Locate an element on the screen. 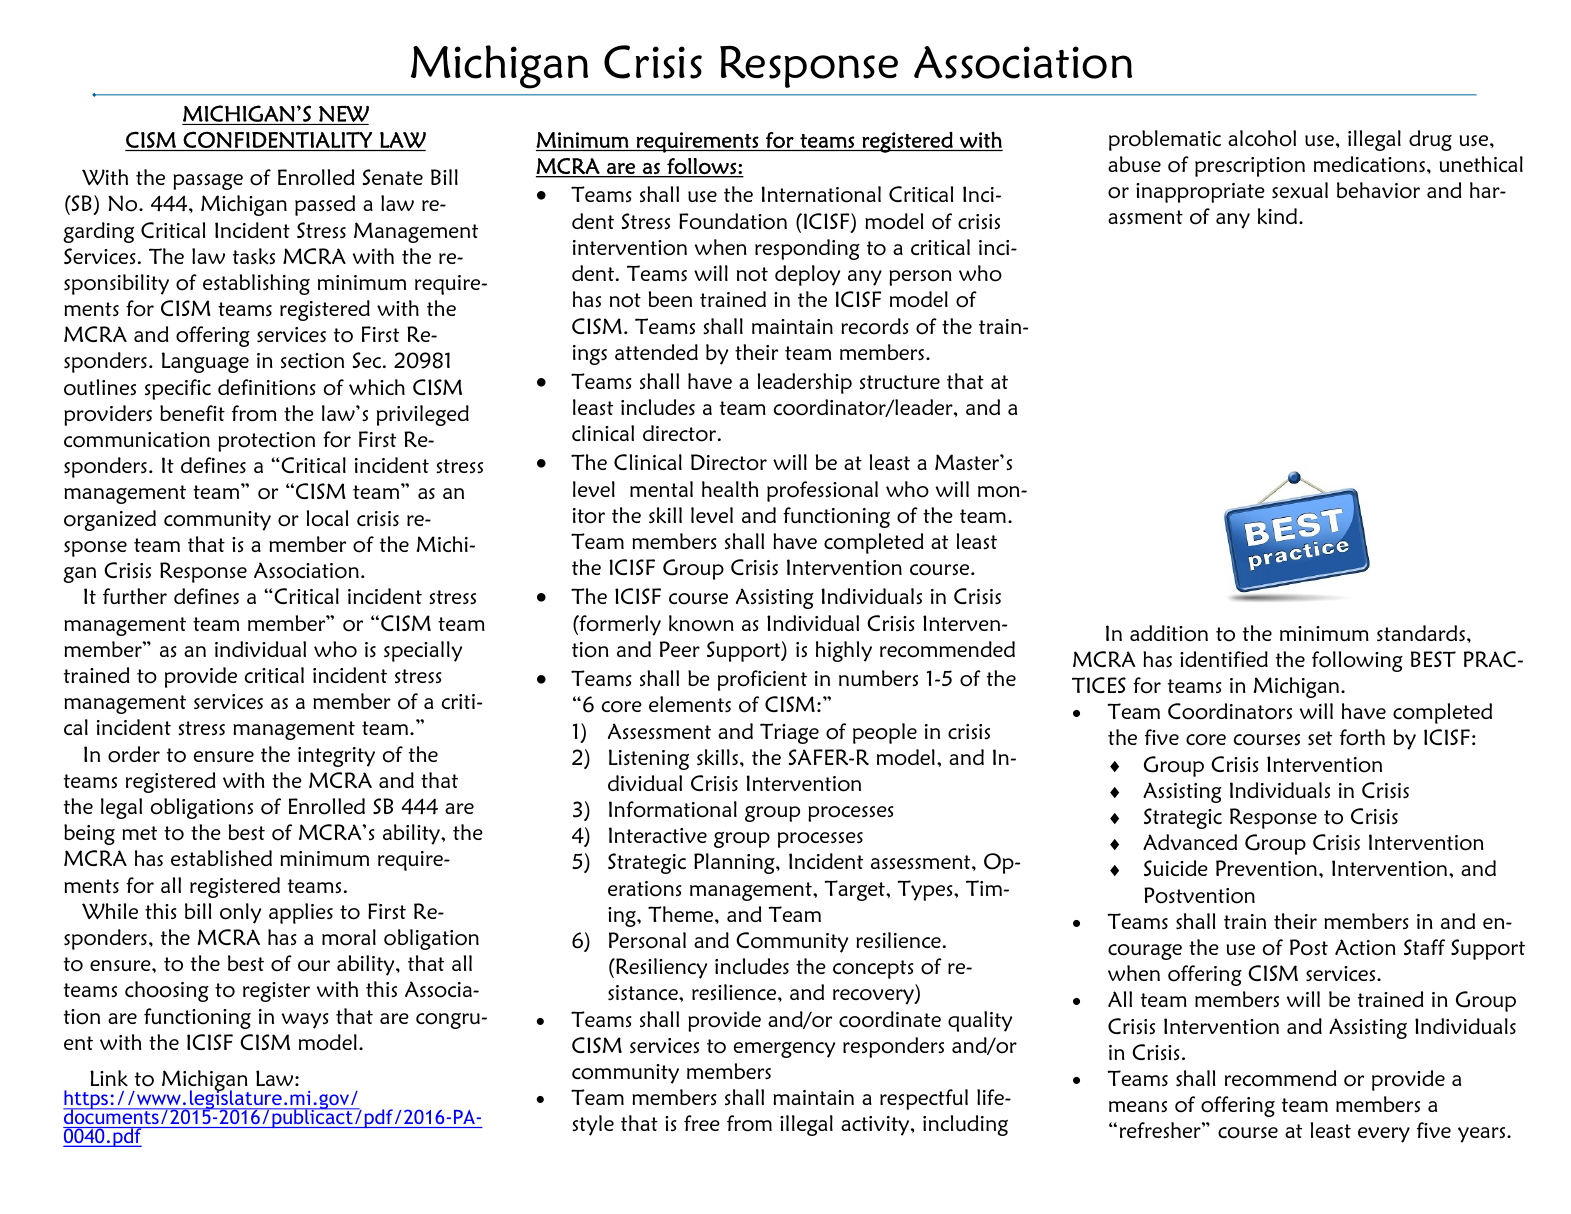 The width and height of the screenshot is (1571, 1214). passage is located at coordinates (208, 182).
